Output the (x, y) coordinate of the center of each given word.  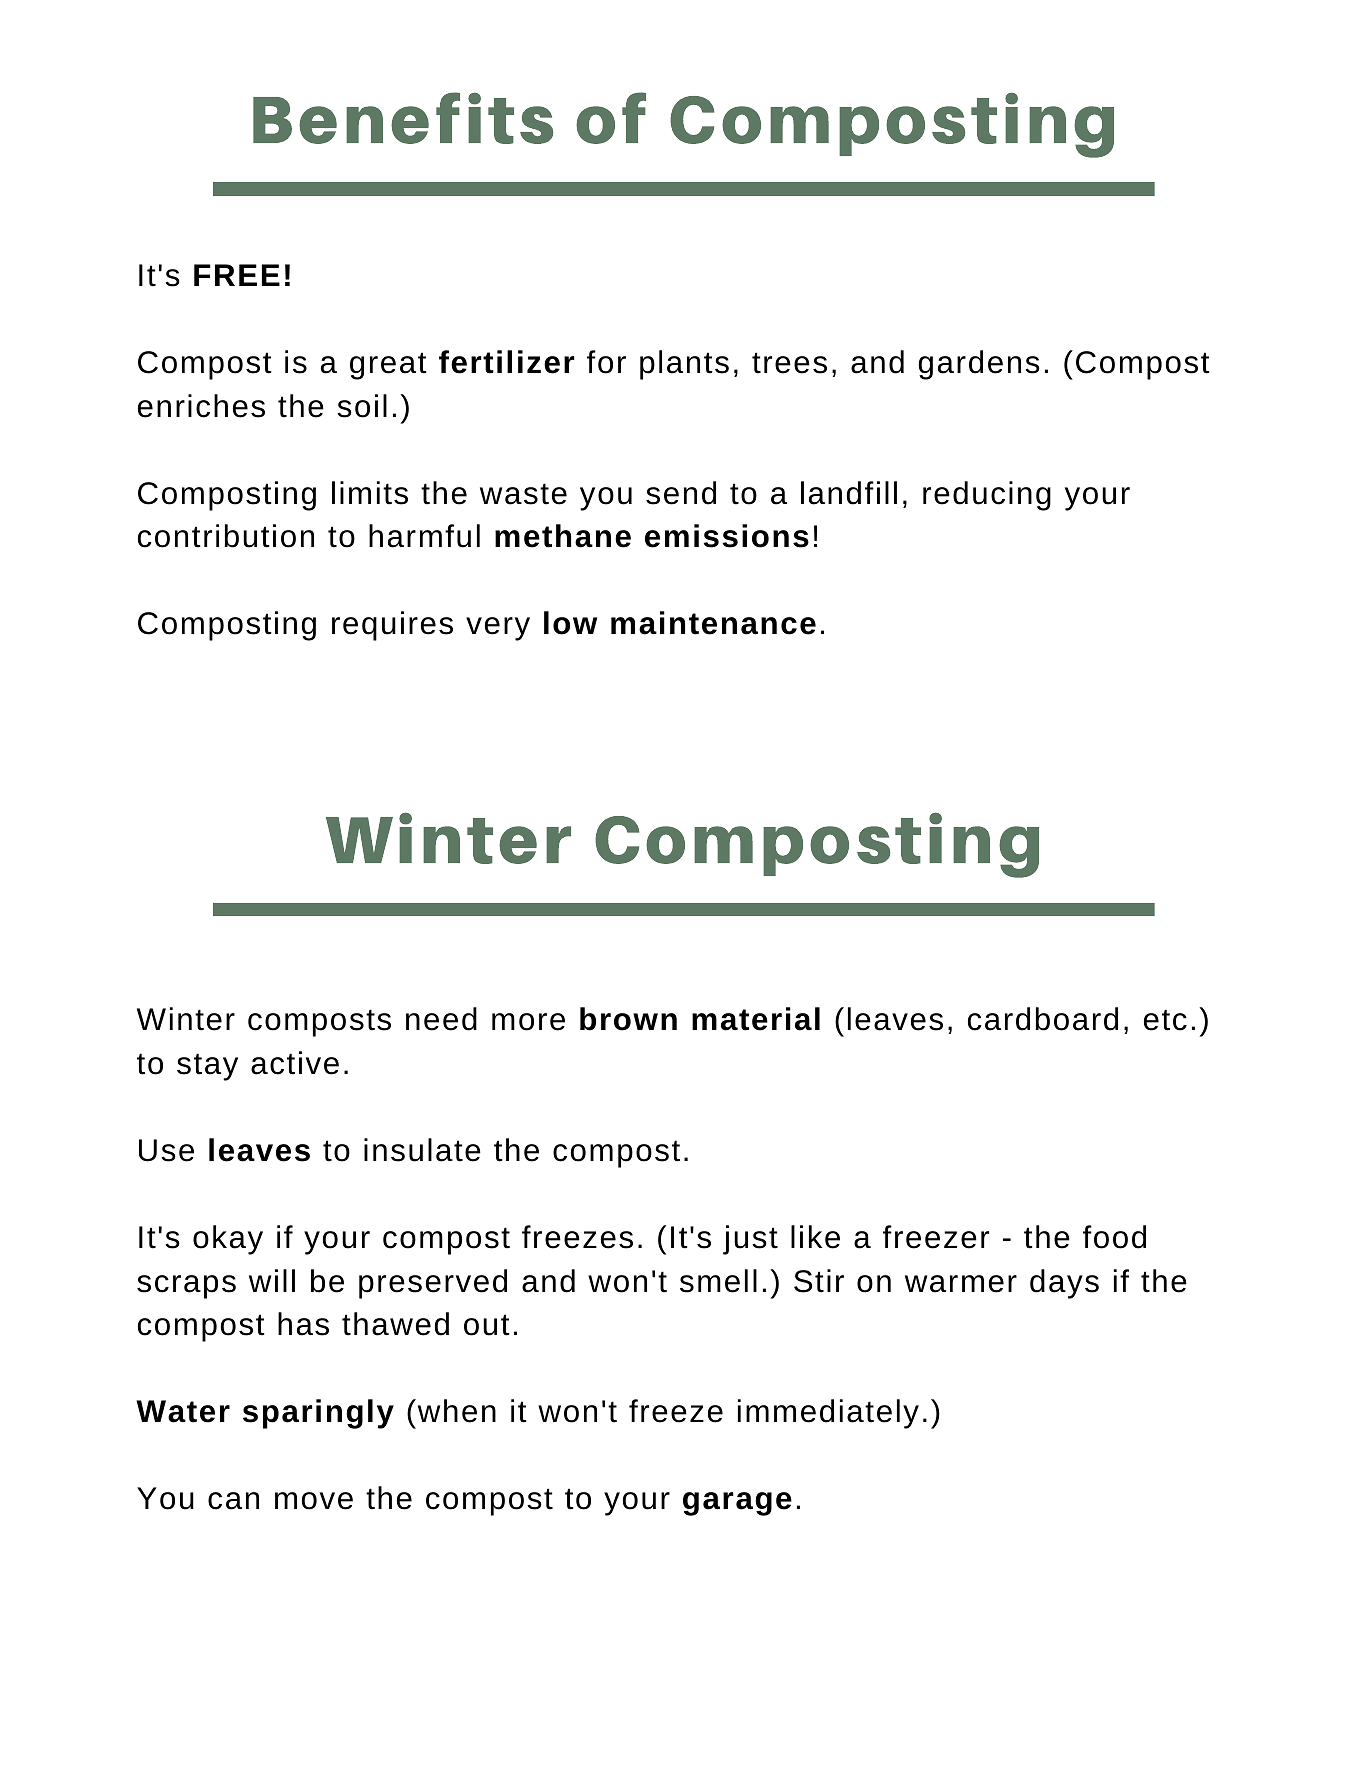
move (314, 1501)
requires (392, 626)
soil (362, 406)
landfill (849, 493)
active (295, 1063)
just (750, 1240)
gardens (979, 365)
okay (228, 1240)
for (606, 362)
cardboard (1043, 1019)
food (1114, 1237)
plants (684, 365)
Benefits (403, 118)
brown (628, 1019)
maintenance (713, 623)
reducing (987, 496)
